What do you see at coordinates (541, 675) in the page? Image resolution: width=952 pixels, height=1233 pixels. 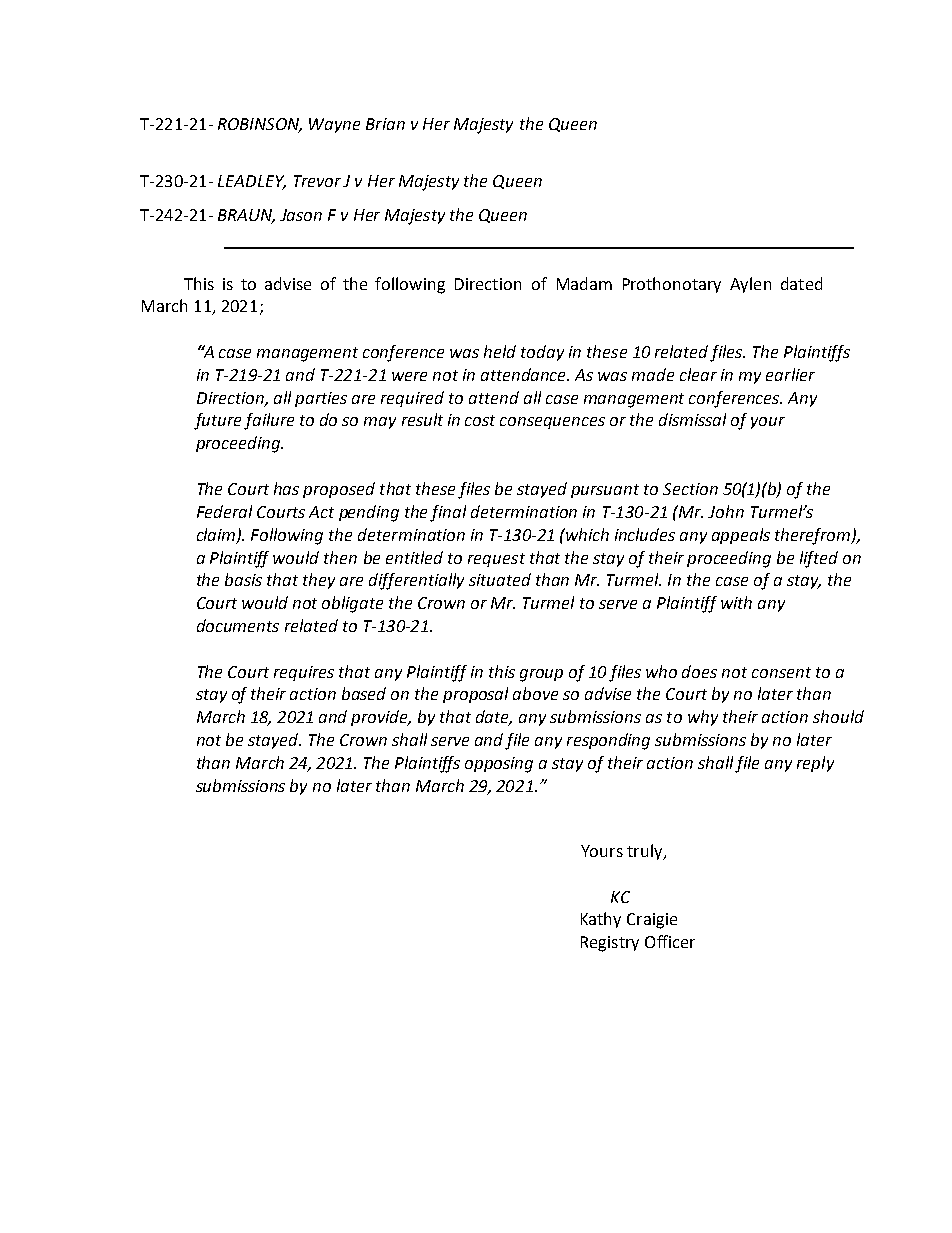 I see `group` at bounding box center [541, 675].
